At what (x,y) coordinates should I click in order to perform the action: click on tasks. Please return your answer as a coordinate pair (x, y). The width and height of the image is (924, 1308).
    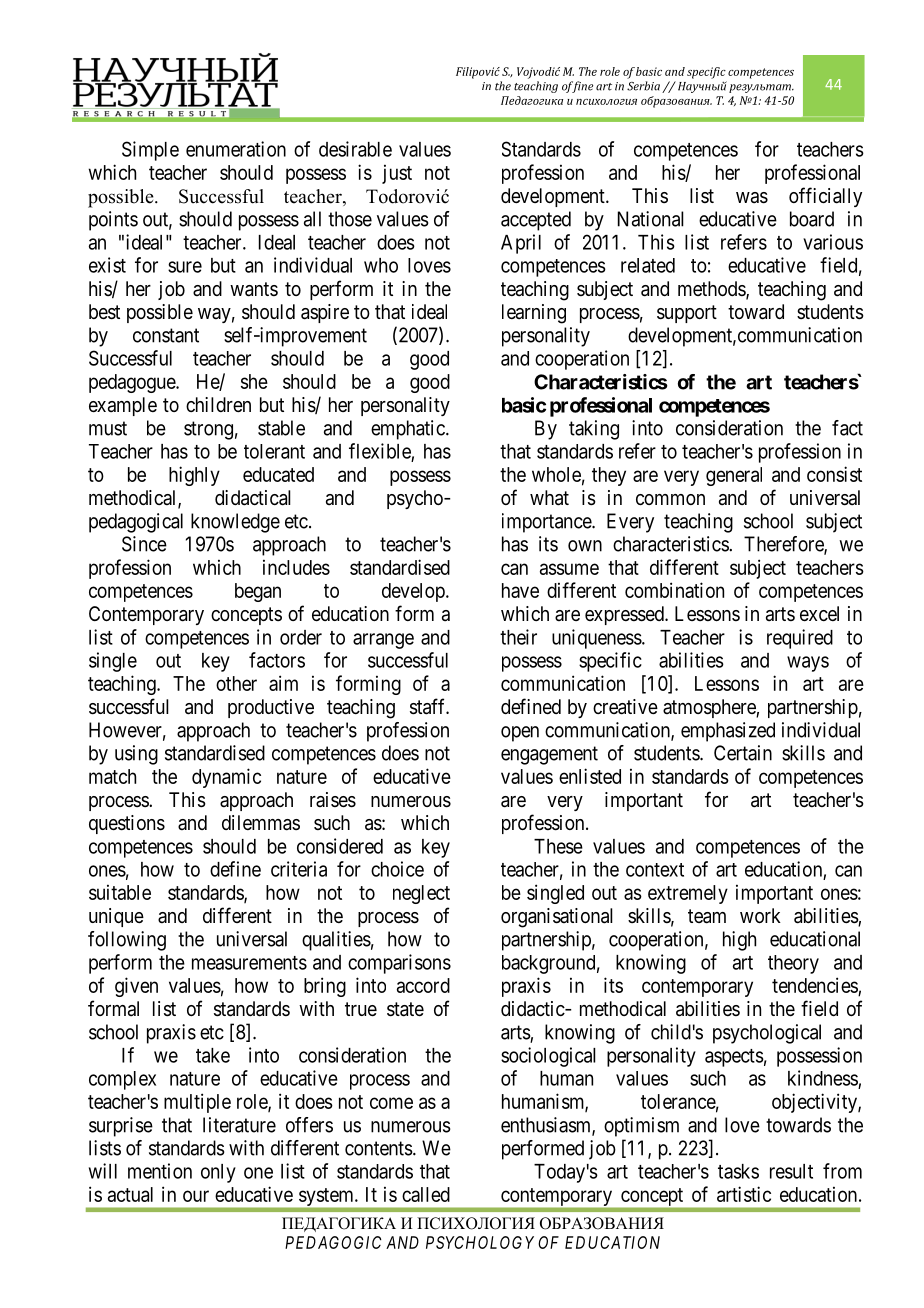
    Looking at the image, I should click on (738, 1171).
